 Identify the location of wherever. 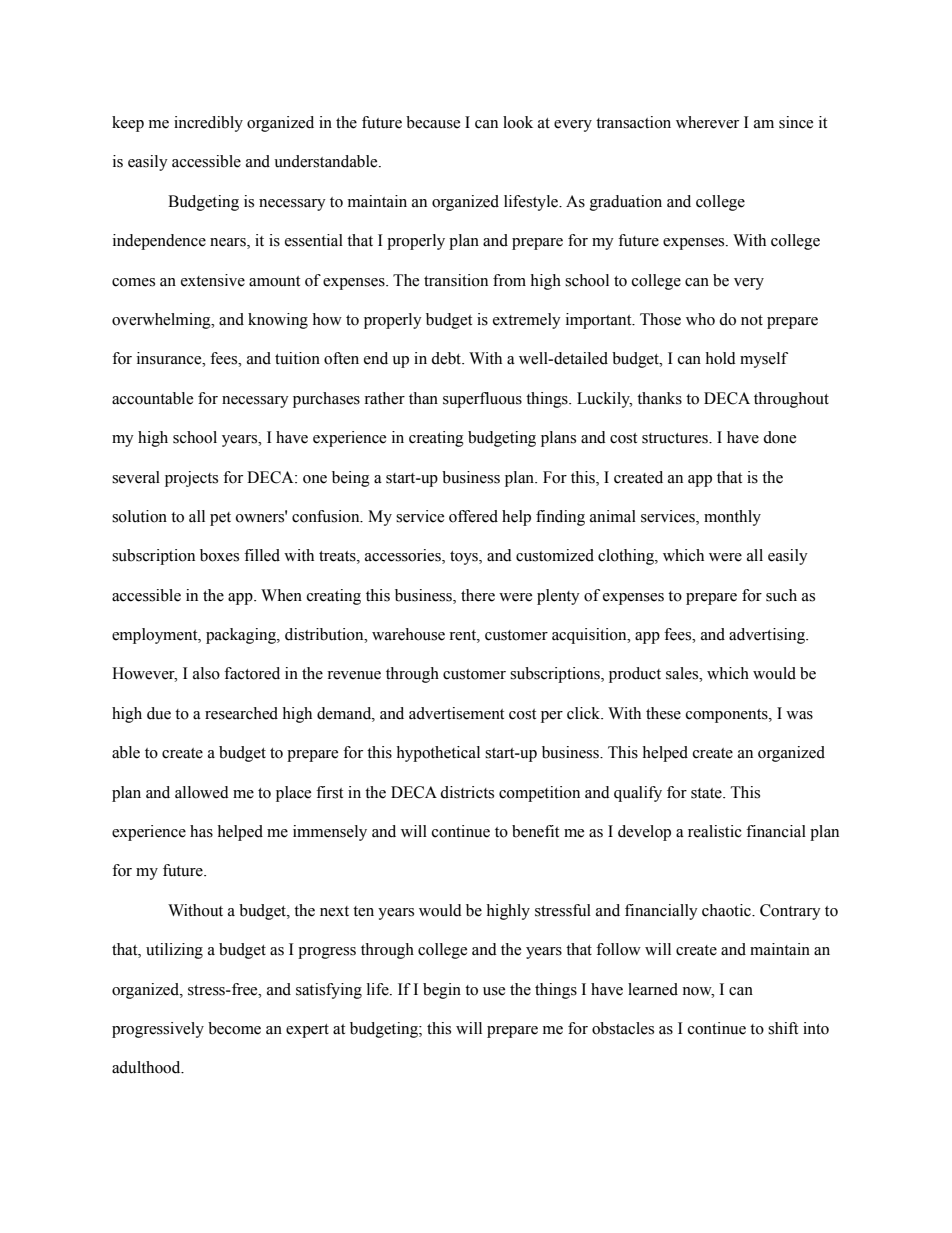
(707, 122).
